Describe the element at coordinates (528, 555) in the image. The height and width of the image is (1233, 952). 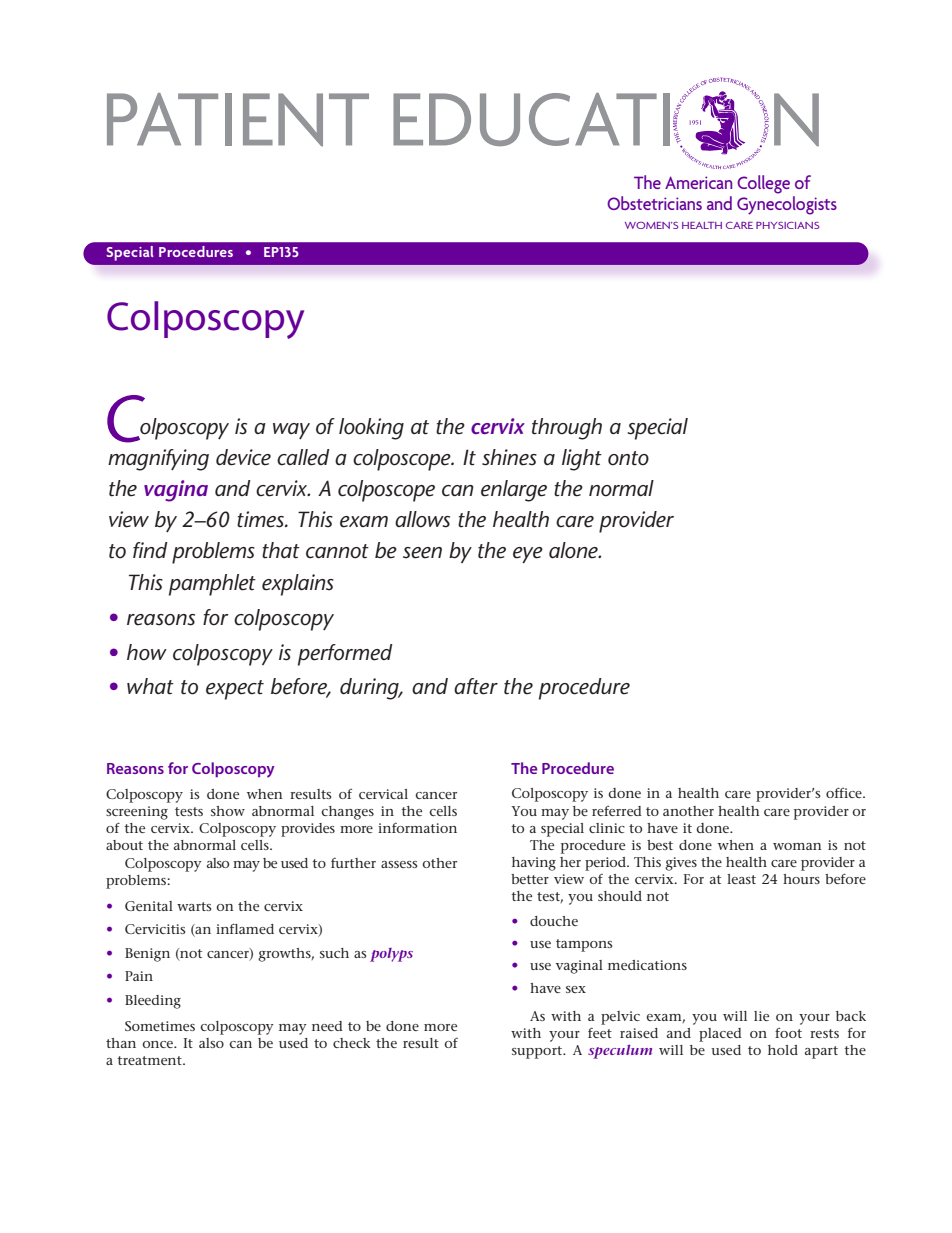
I see `eye` at that location.
